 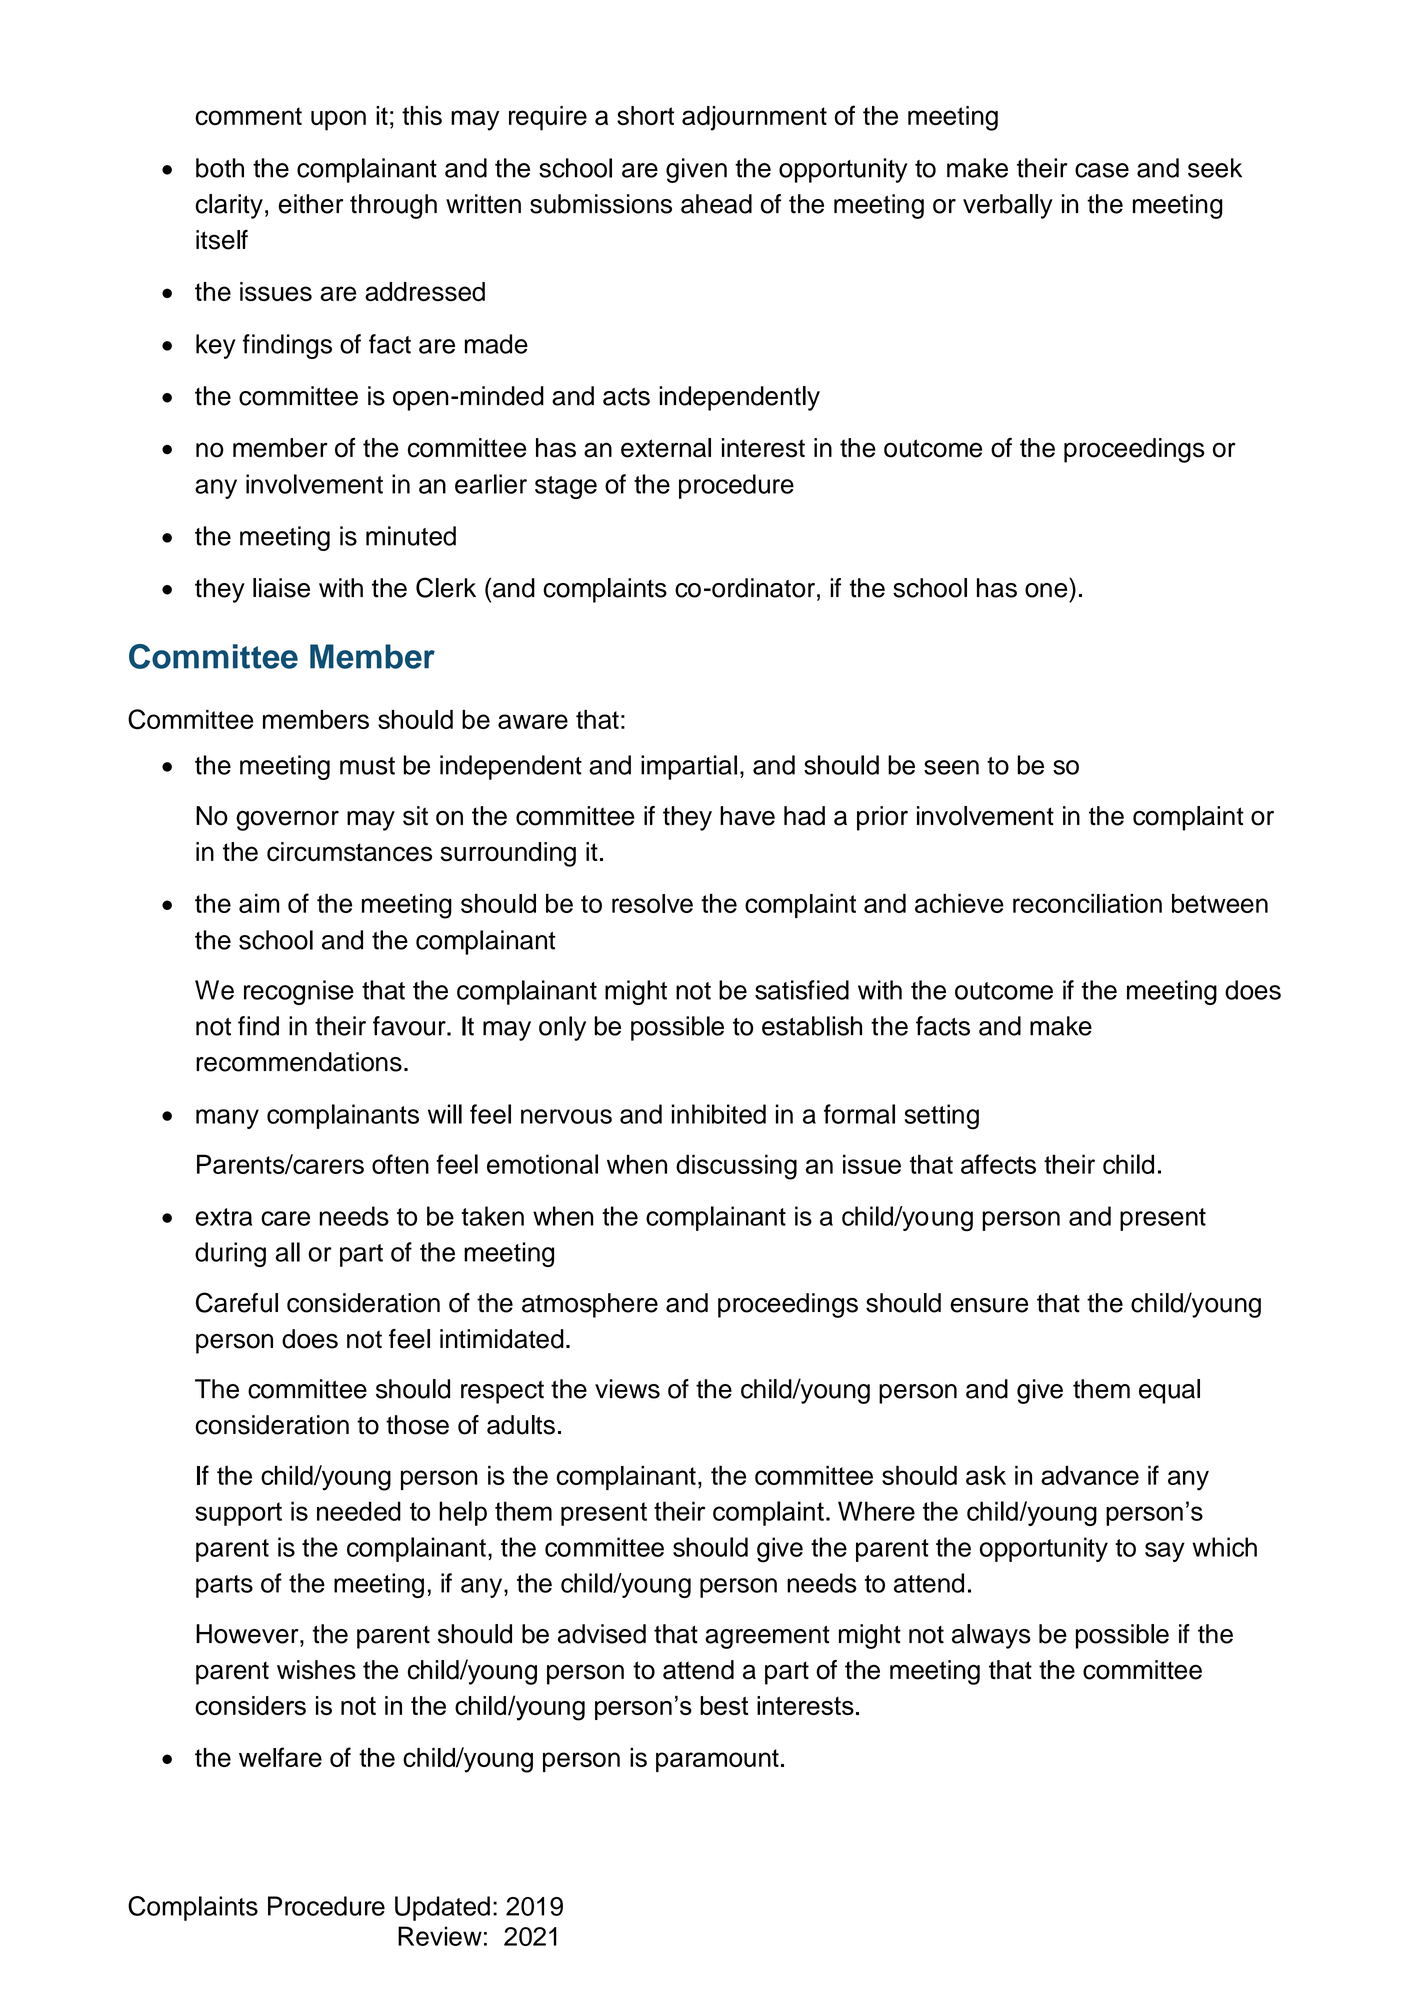 I want to click on views, so click(x=627, y=1389).
